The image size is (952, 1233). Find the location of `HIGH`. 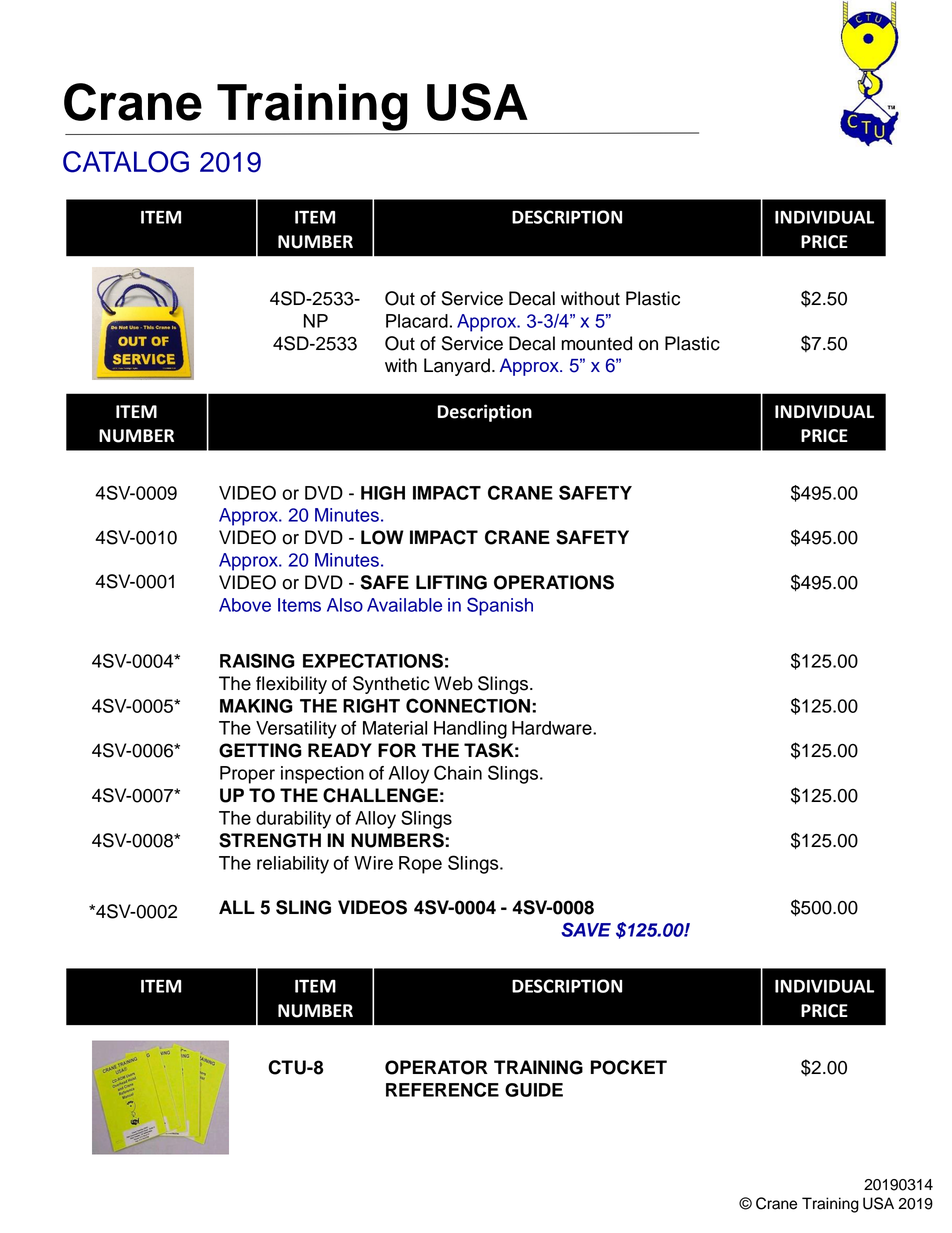

HIGH is located at coordinates (383, 493).
